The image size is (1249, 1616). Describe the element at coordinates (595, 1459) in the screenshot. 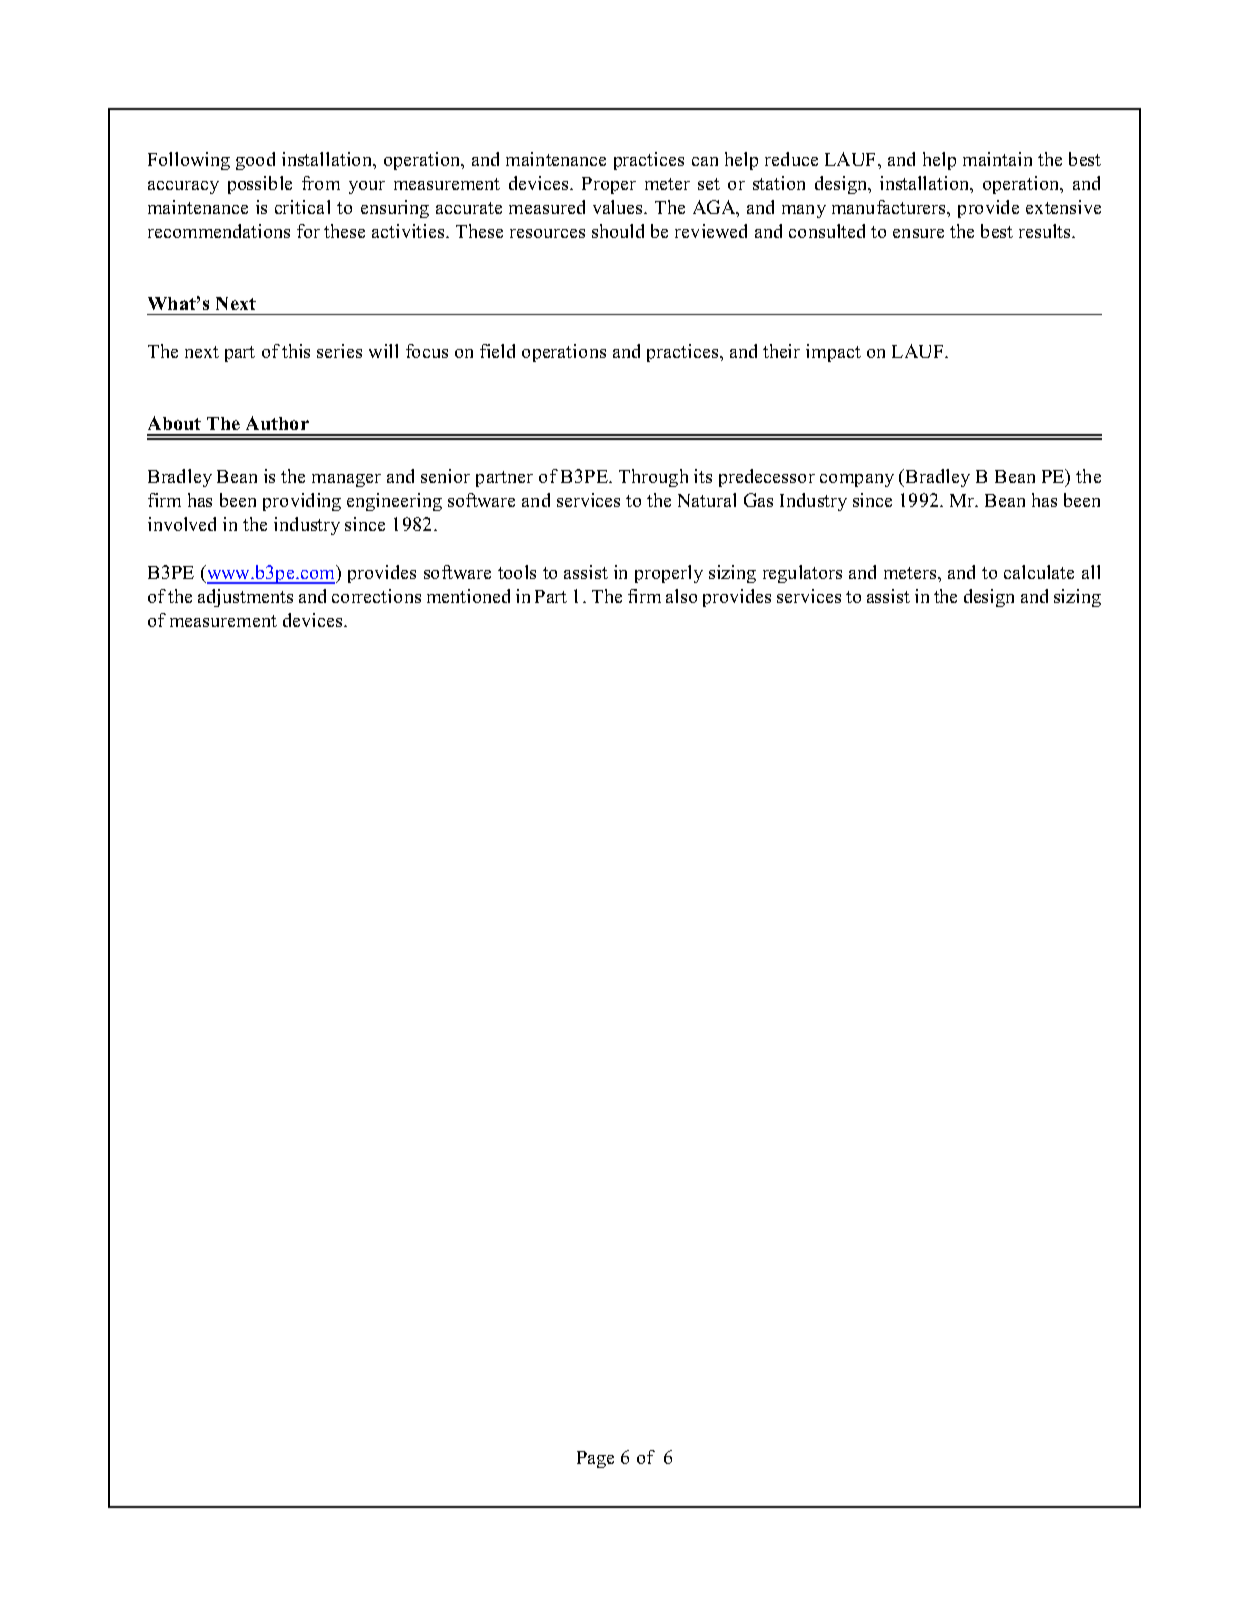

I see `Page` at that location.
